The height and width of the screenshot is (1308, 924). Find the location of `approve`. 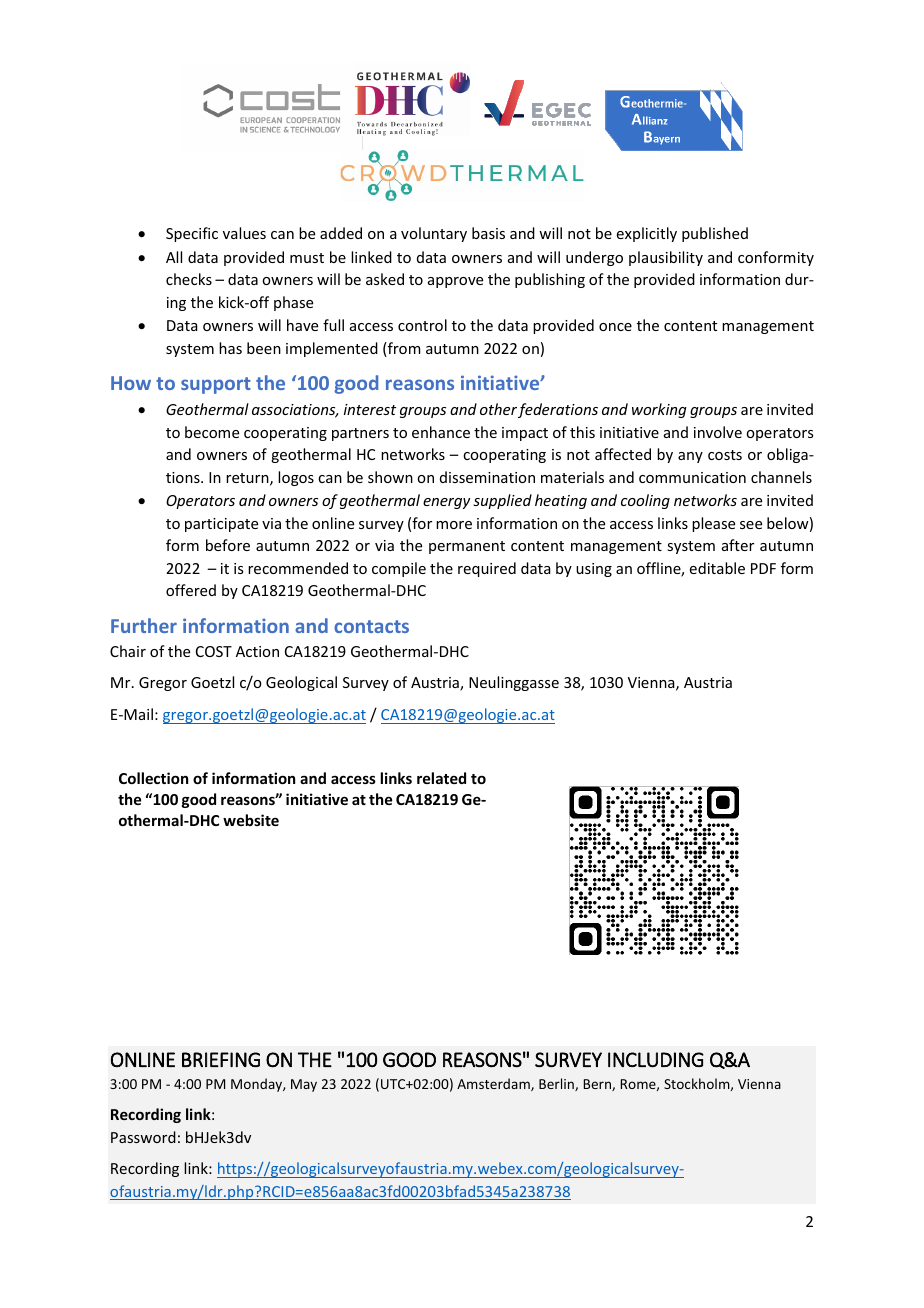

approve is located at coordinates (455, 282).
